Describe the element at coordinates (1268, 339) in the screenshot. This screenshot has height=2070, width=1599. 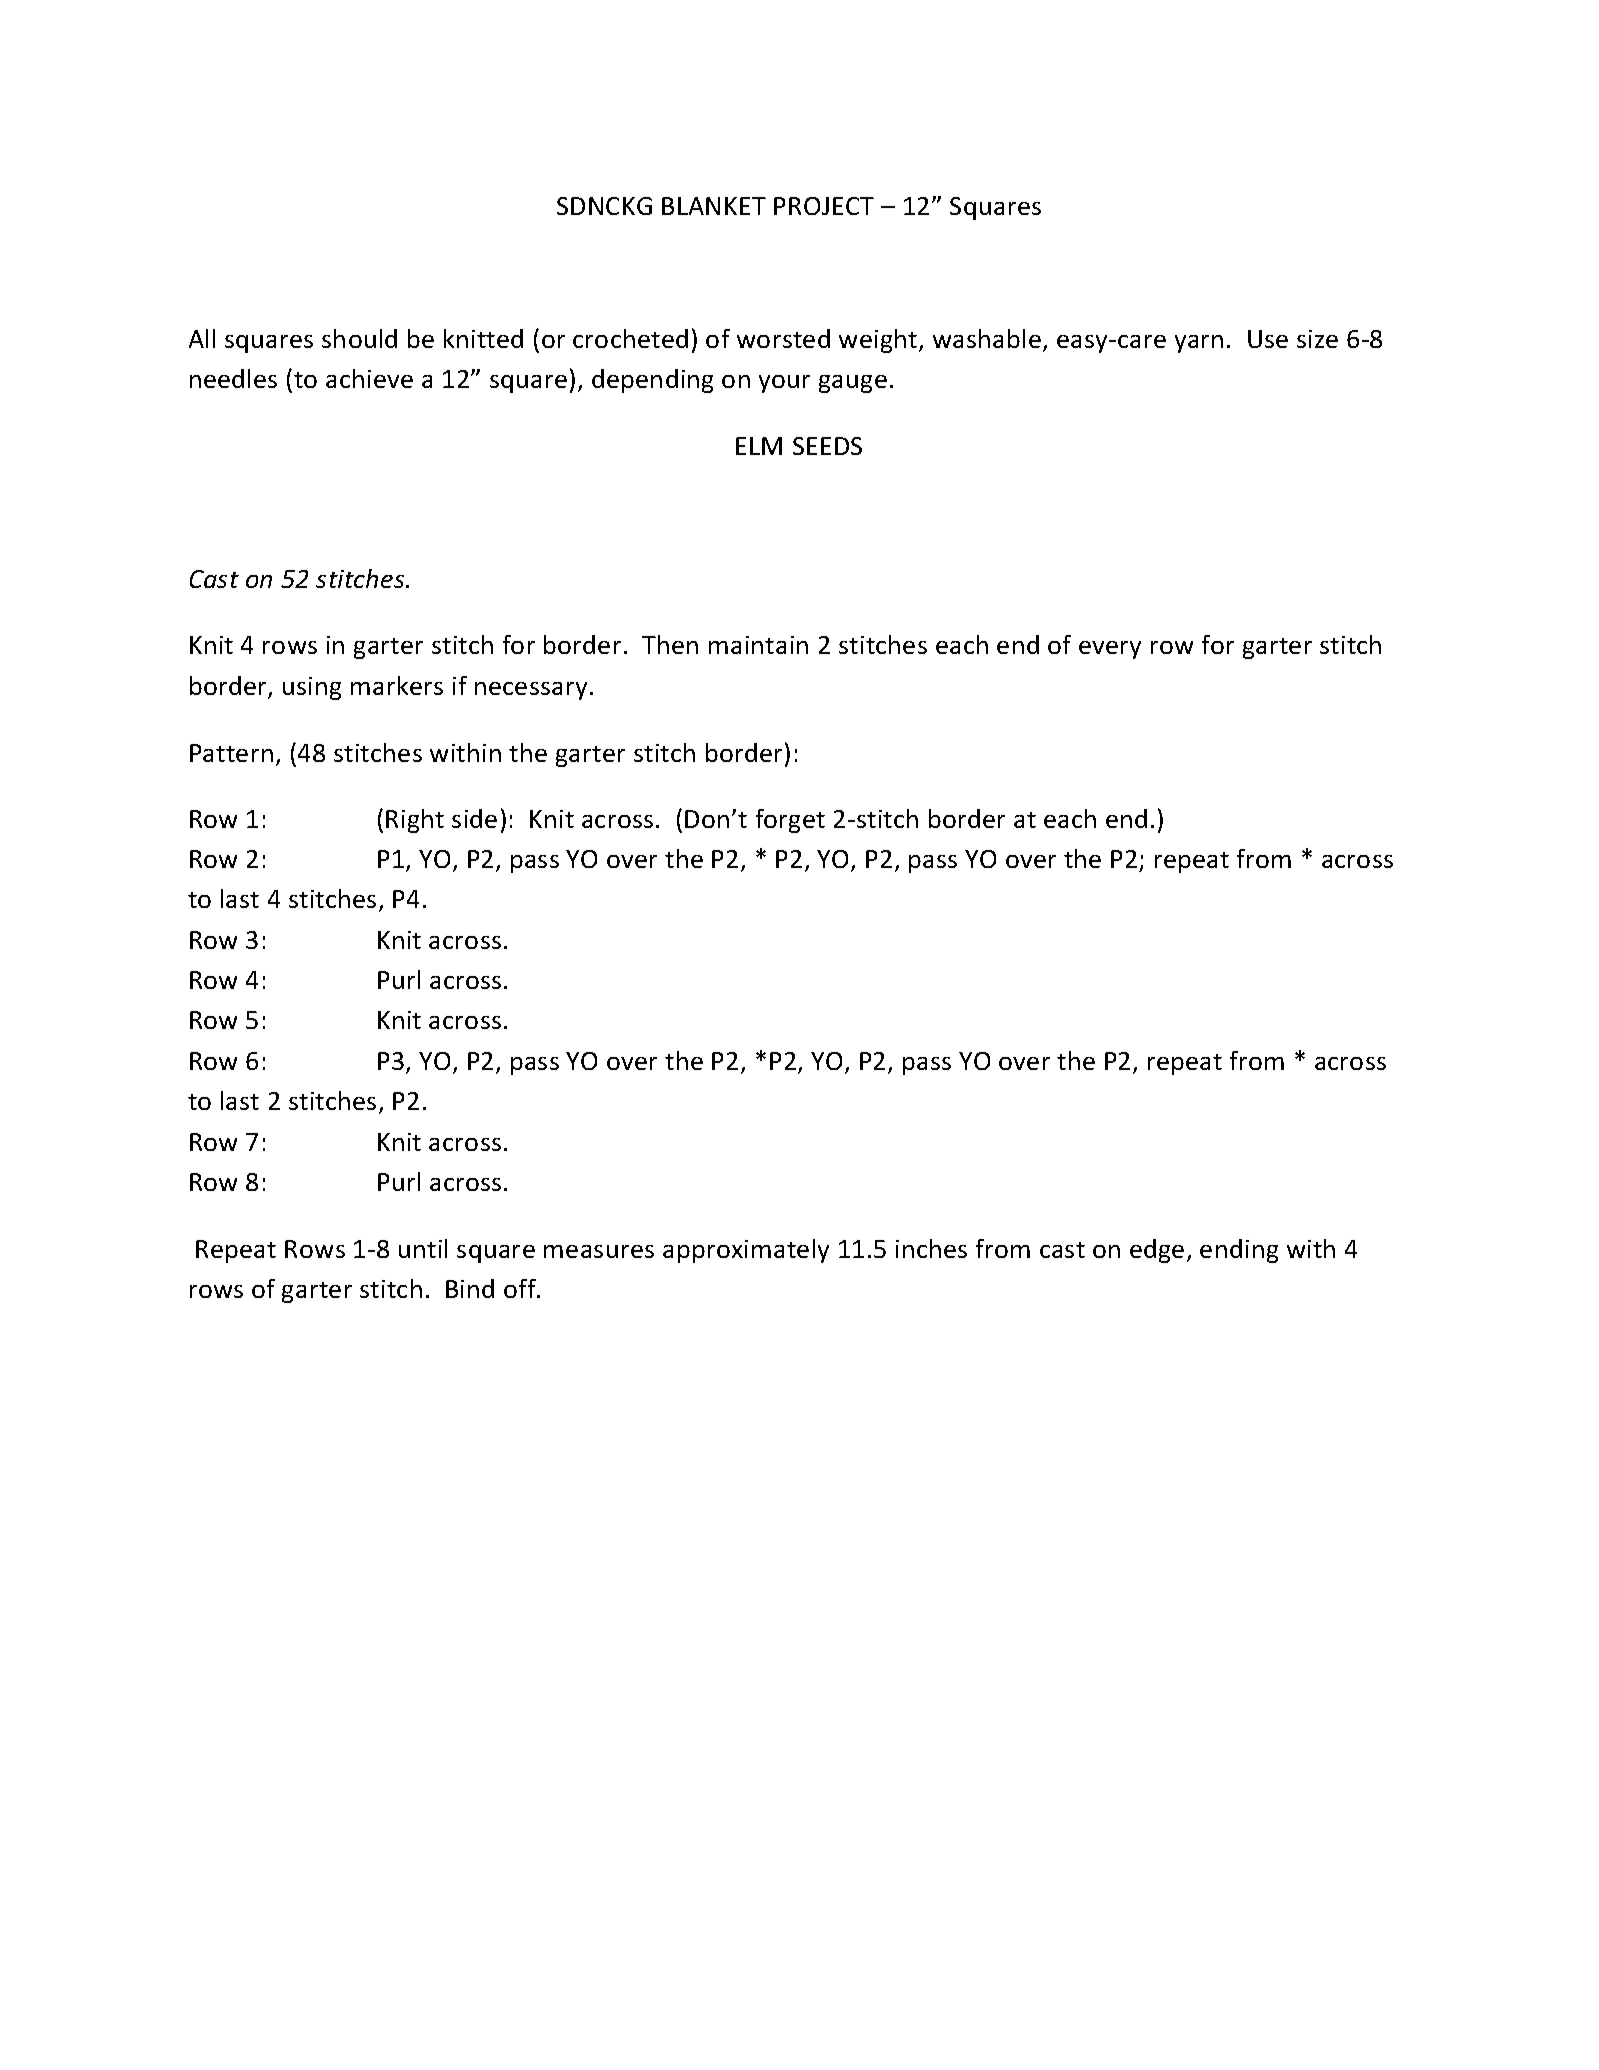
I see `Use` at that location.
